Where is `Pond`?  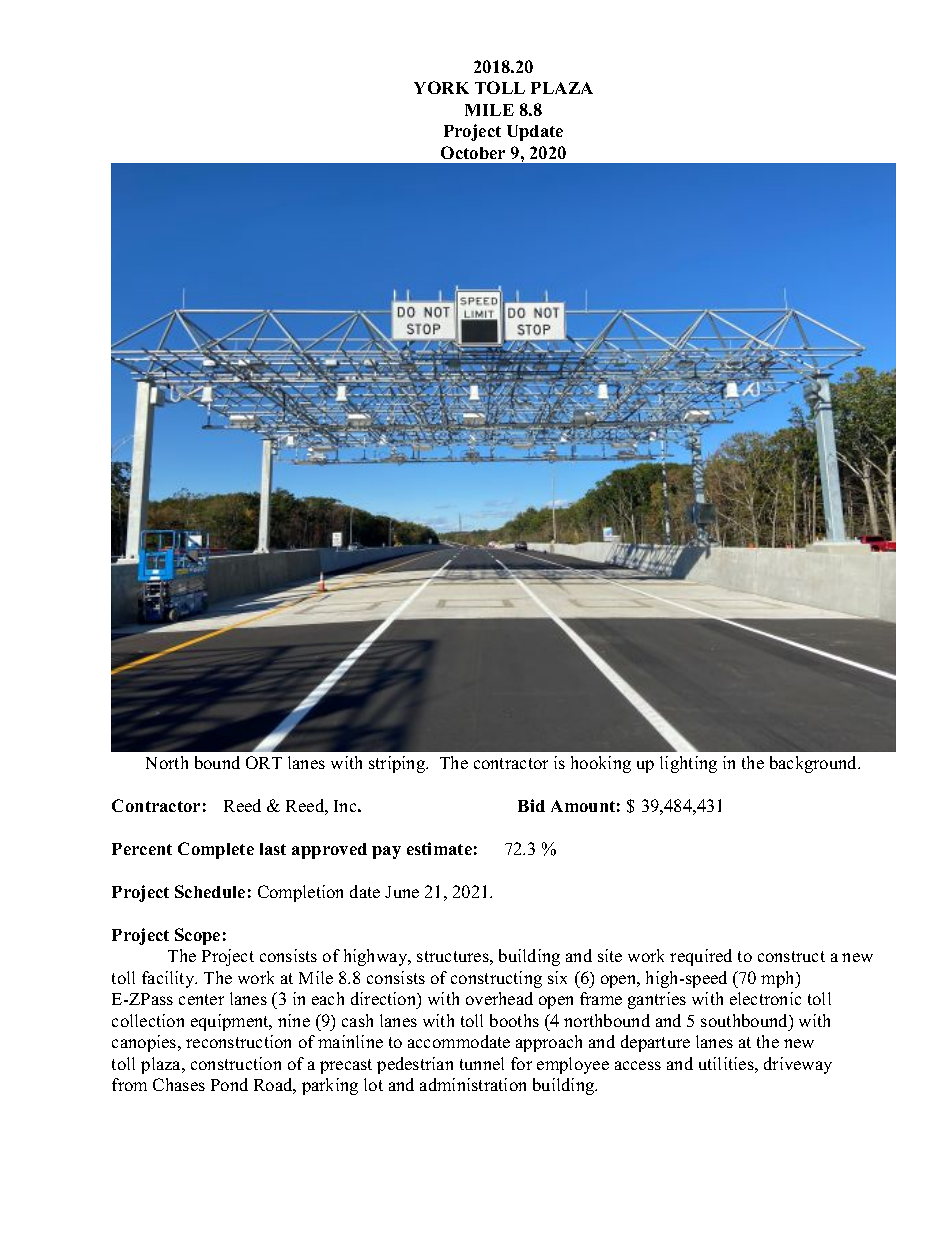 Pond is located at coordinates (229, 1084).
